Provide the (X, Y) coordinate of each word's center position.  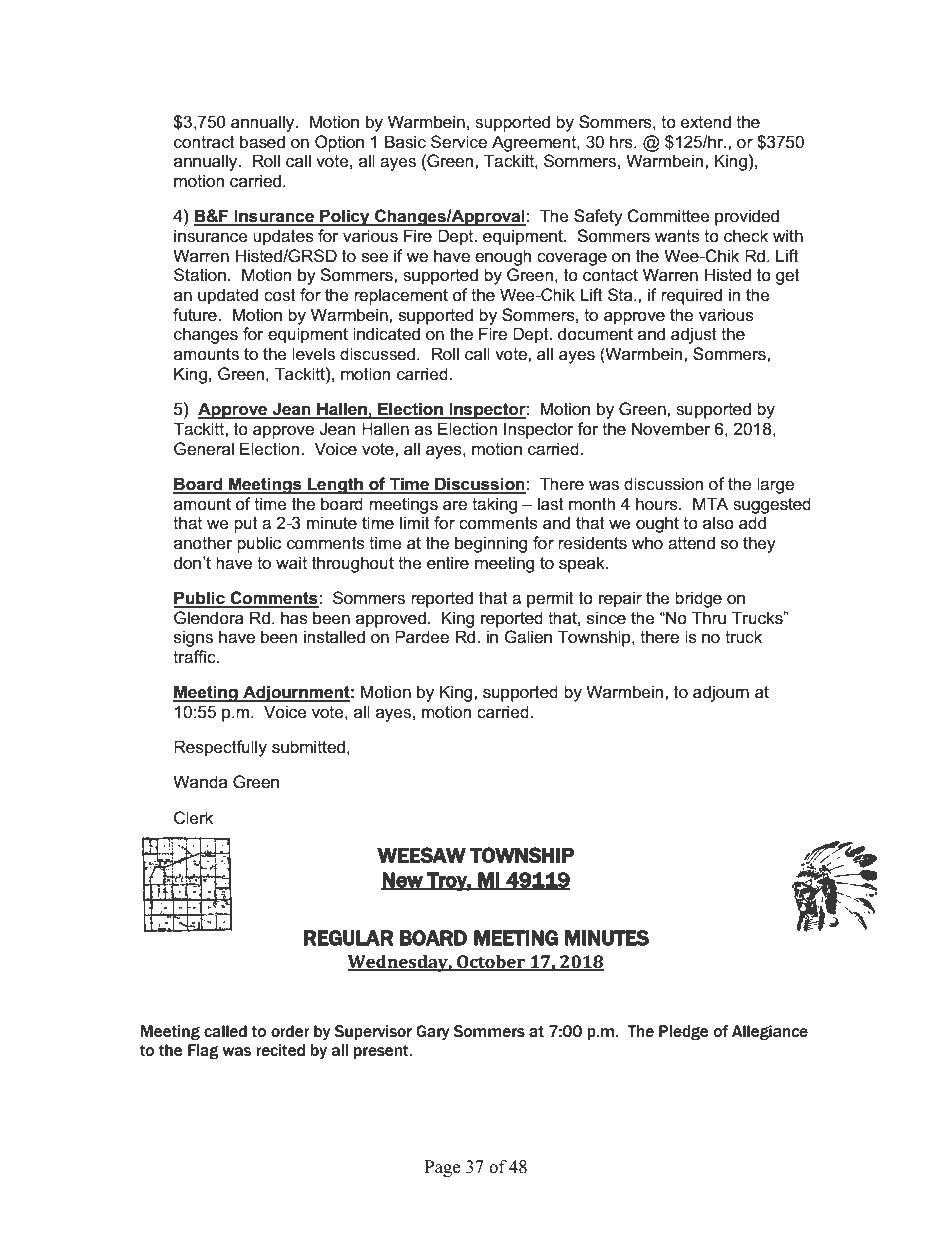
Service (459, 142)
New (403, 881)
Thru (709, 618)
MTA (710, 503)
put (246, 525)
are (455, 506)
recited (280, 1050)
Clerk (193, 818)
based (262, 142)
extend (706, 122)
